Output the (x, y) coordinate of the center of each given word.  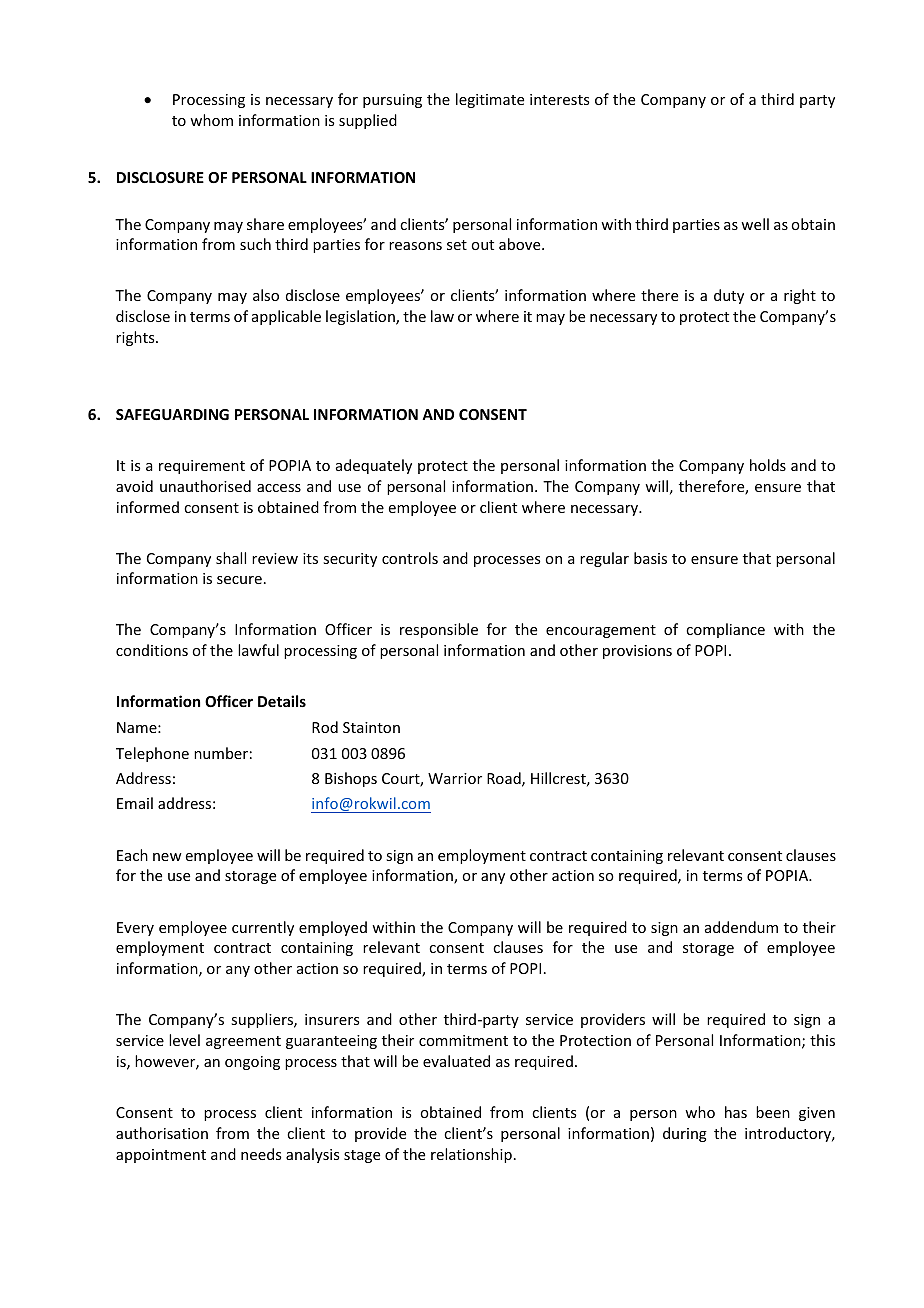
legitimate (490, 100)
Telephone (152, 754)
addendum (741, 927)
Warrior (455, 778)
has (736, 1112)
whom (211, 120)
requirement (202, 467)
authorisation (162, 1133)
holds (768, 465)
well (755, 224)
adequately (374, 466)
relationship (471, 1155)
